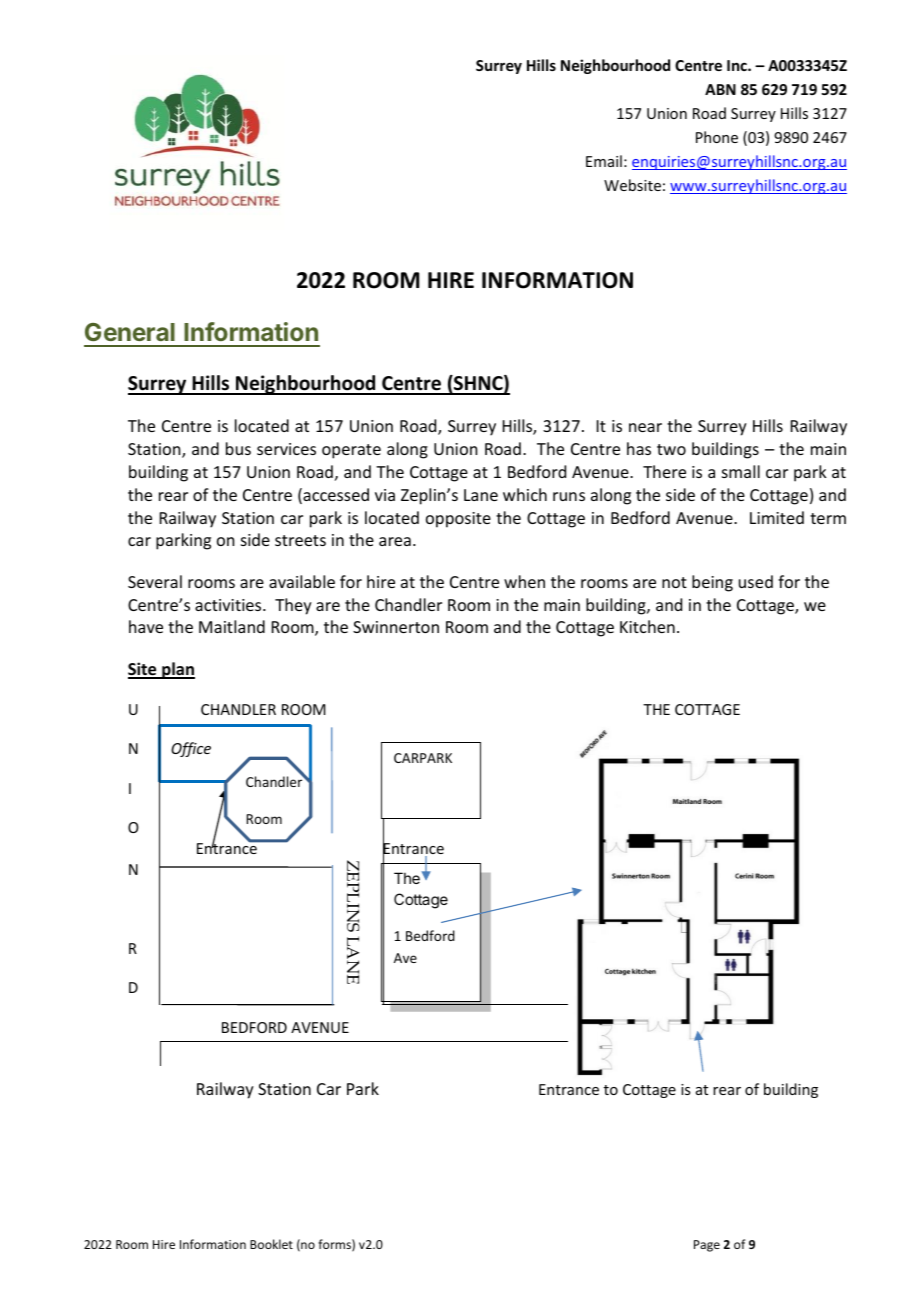  I want to click on Kitchen, so click(647, 626).
